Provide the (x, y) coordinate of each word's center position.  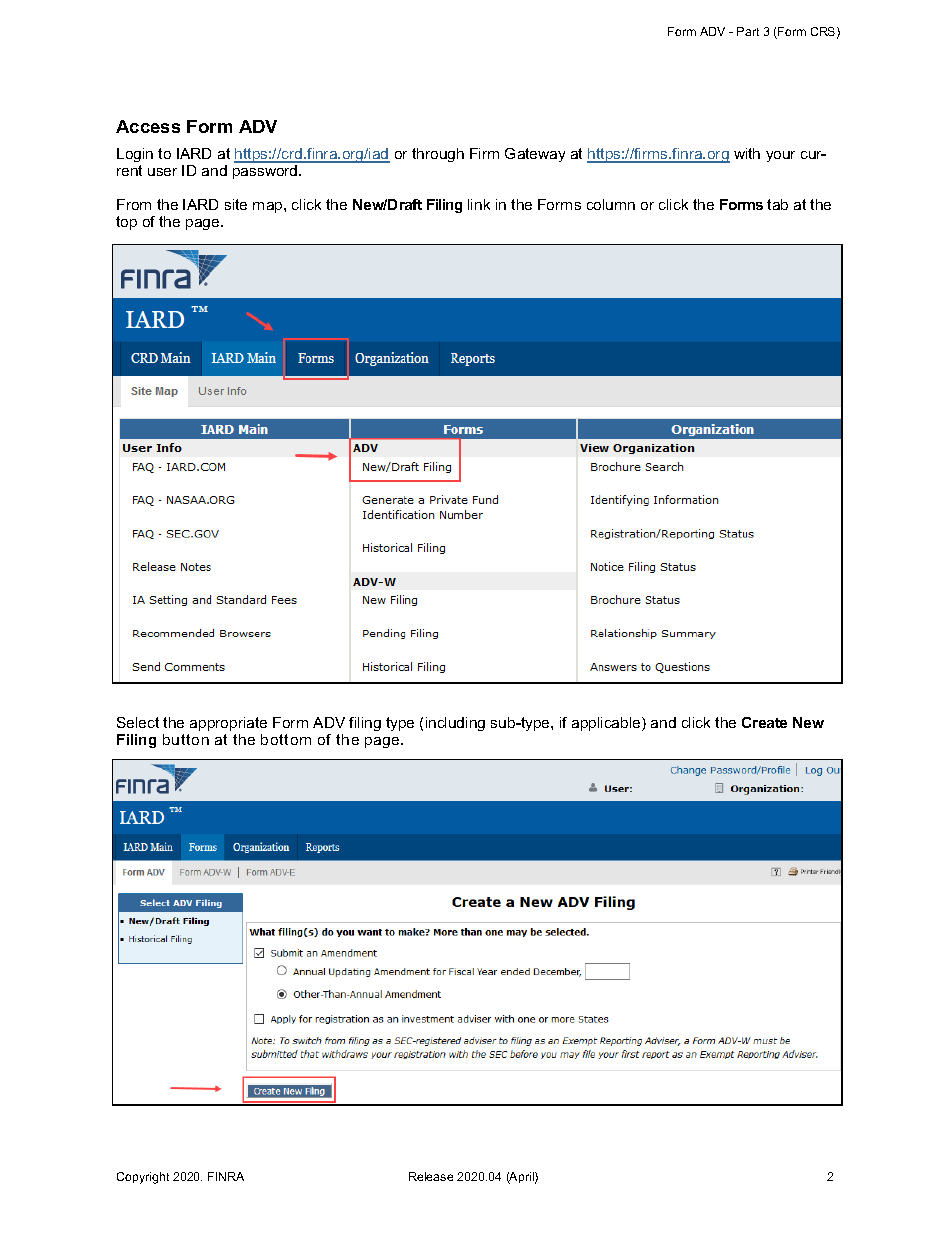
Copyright (143, 1178)
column (611, 204)
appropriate (228, 724)
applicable (607, 724)
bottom (286, 739)
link (479, 204)
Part (748, 31)
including (455, 724)
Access (148, 126)
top (126, 223)
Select (138, 722)
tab (777, 204)
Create (764, 722)
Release (431, 1176)
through (438, 155)
